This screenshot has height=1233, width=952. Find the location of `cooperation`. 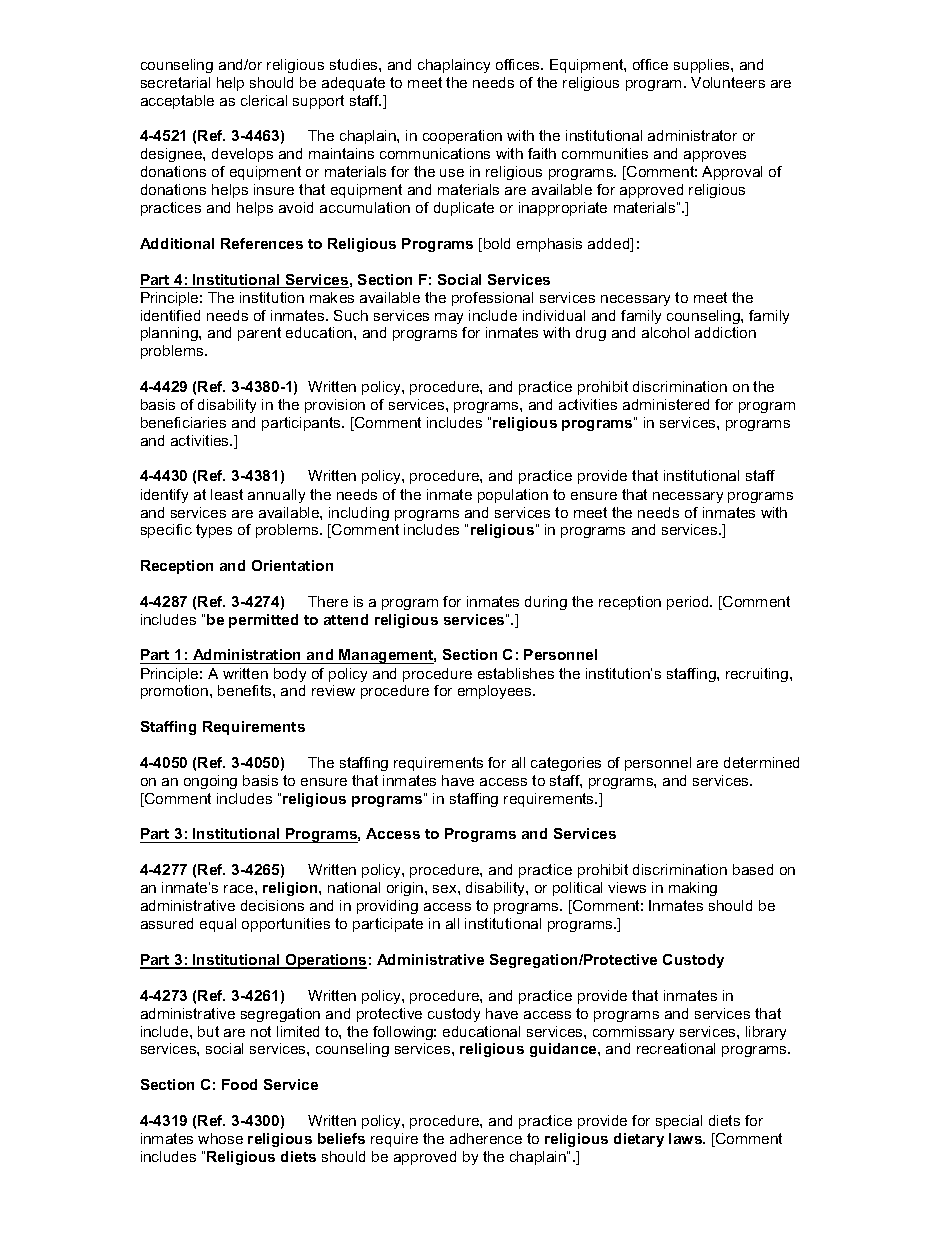

cooperation is located at coordinates (462, 137).
